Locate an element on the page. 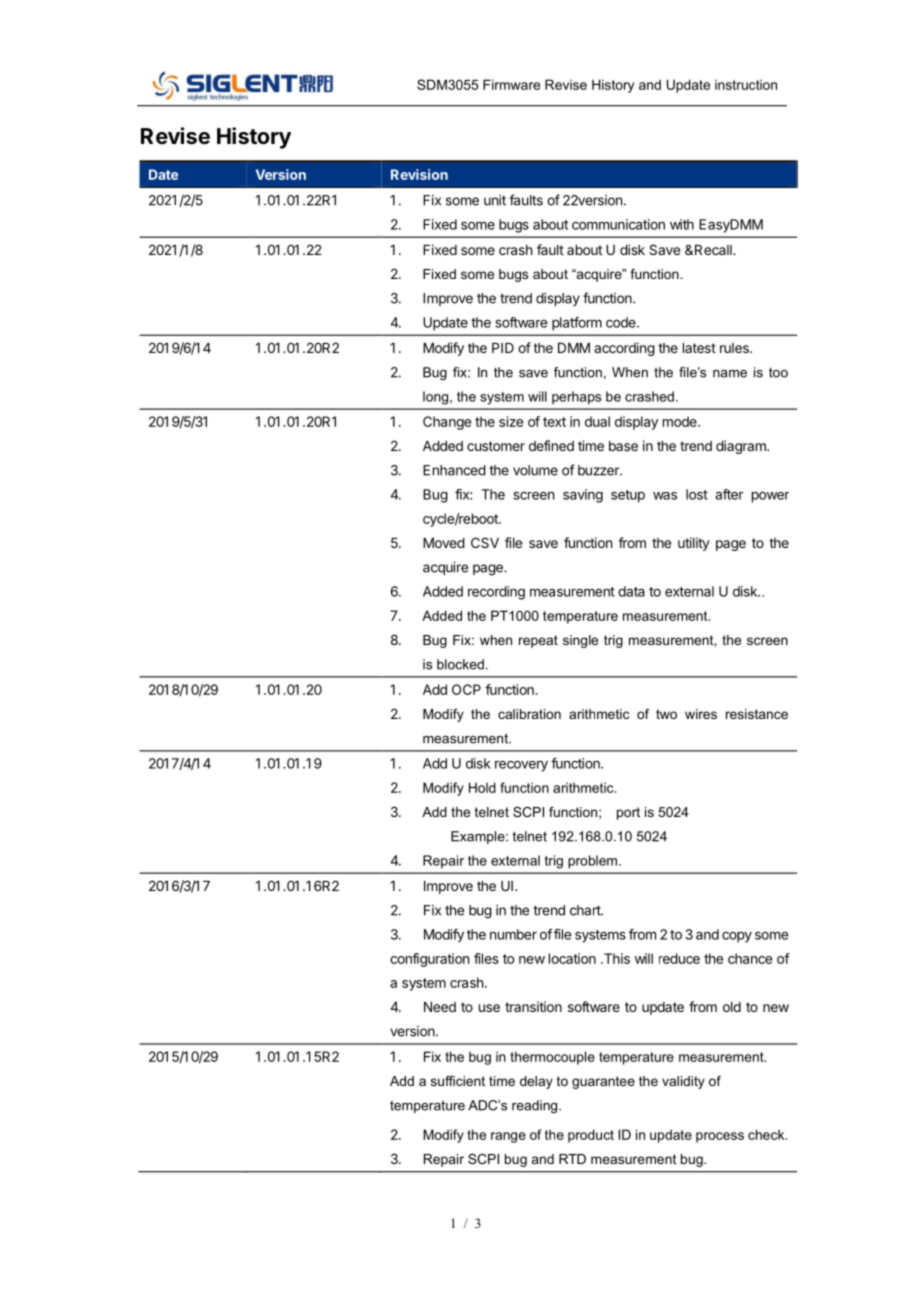 This document has width=924, height=1308. single is located at coordinates (580, 641).
